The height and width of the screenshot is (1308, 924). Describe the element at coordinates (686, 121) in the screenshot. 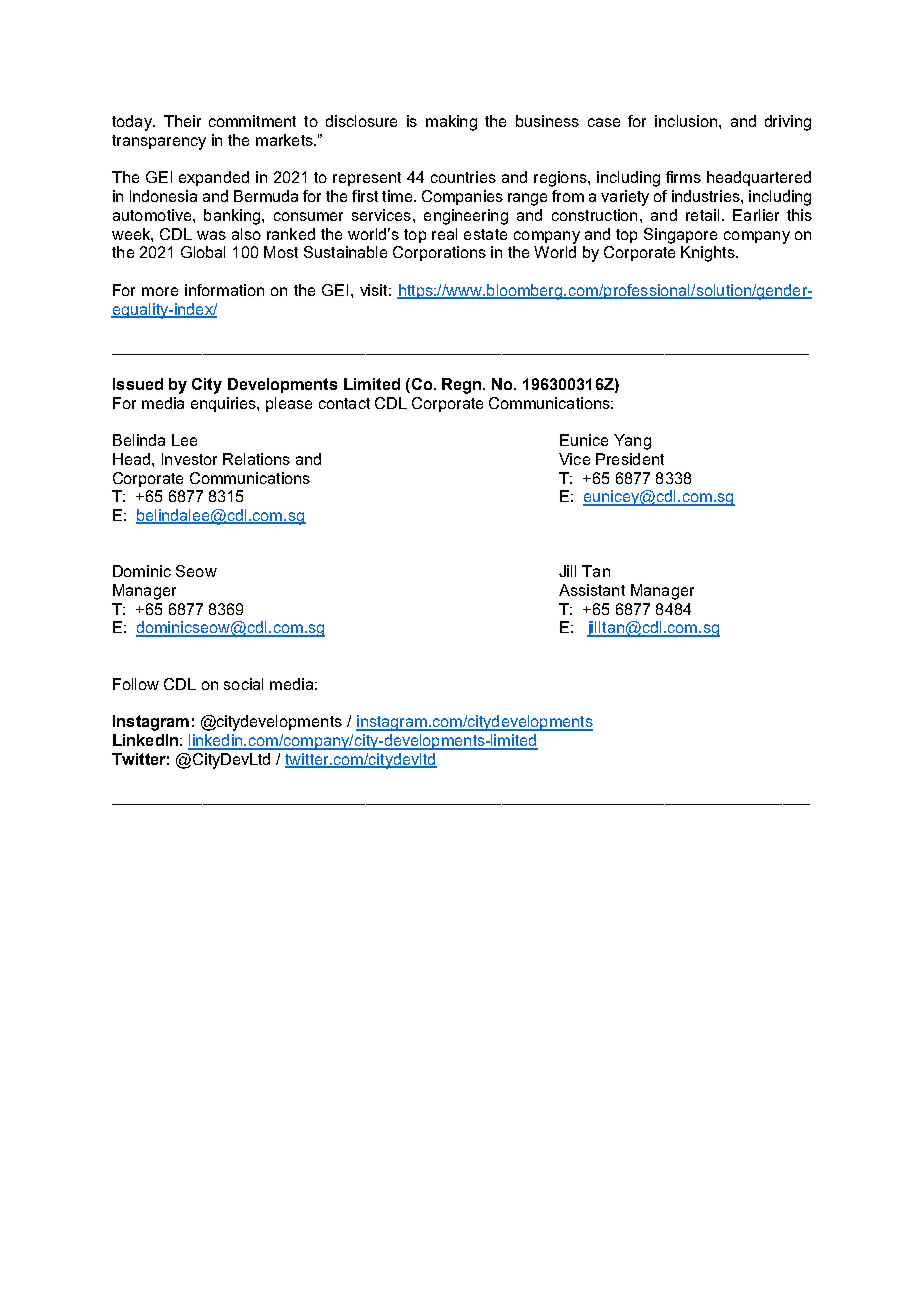

I see `inclusion` at that location.
